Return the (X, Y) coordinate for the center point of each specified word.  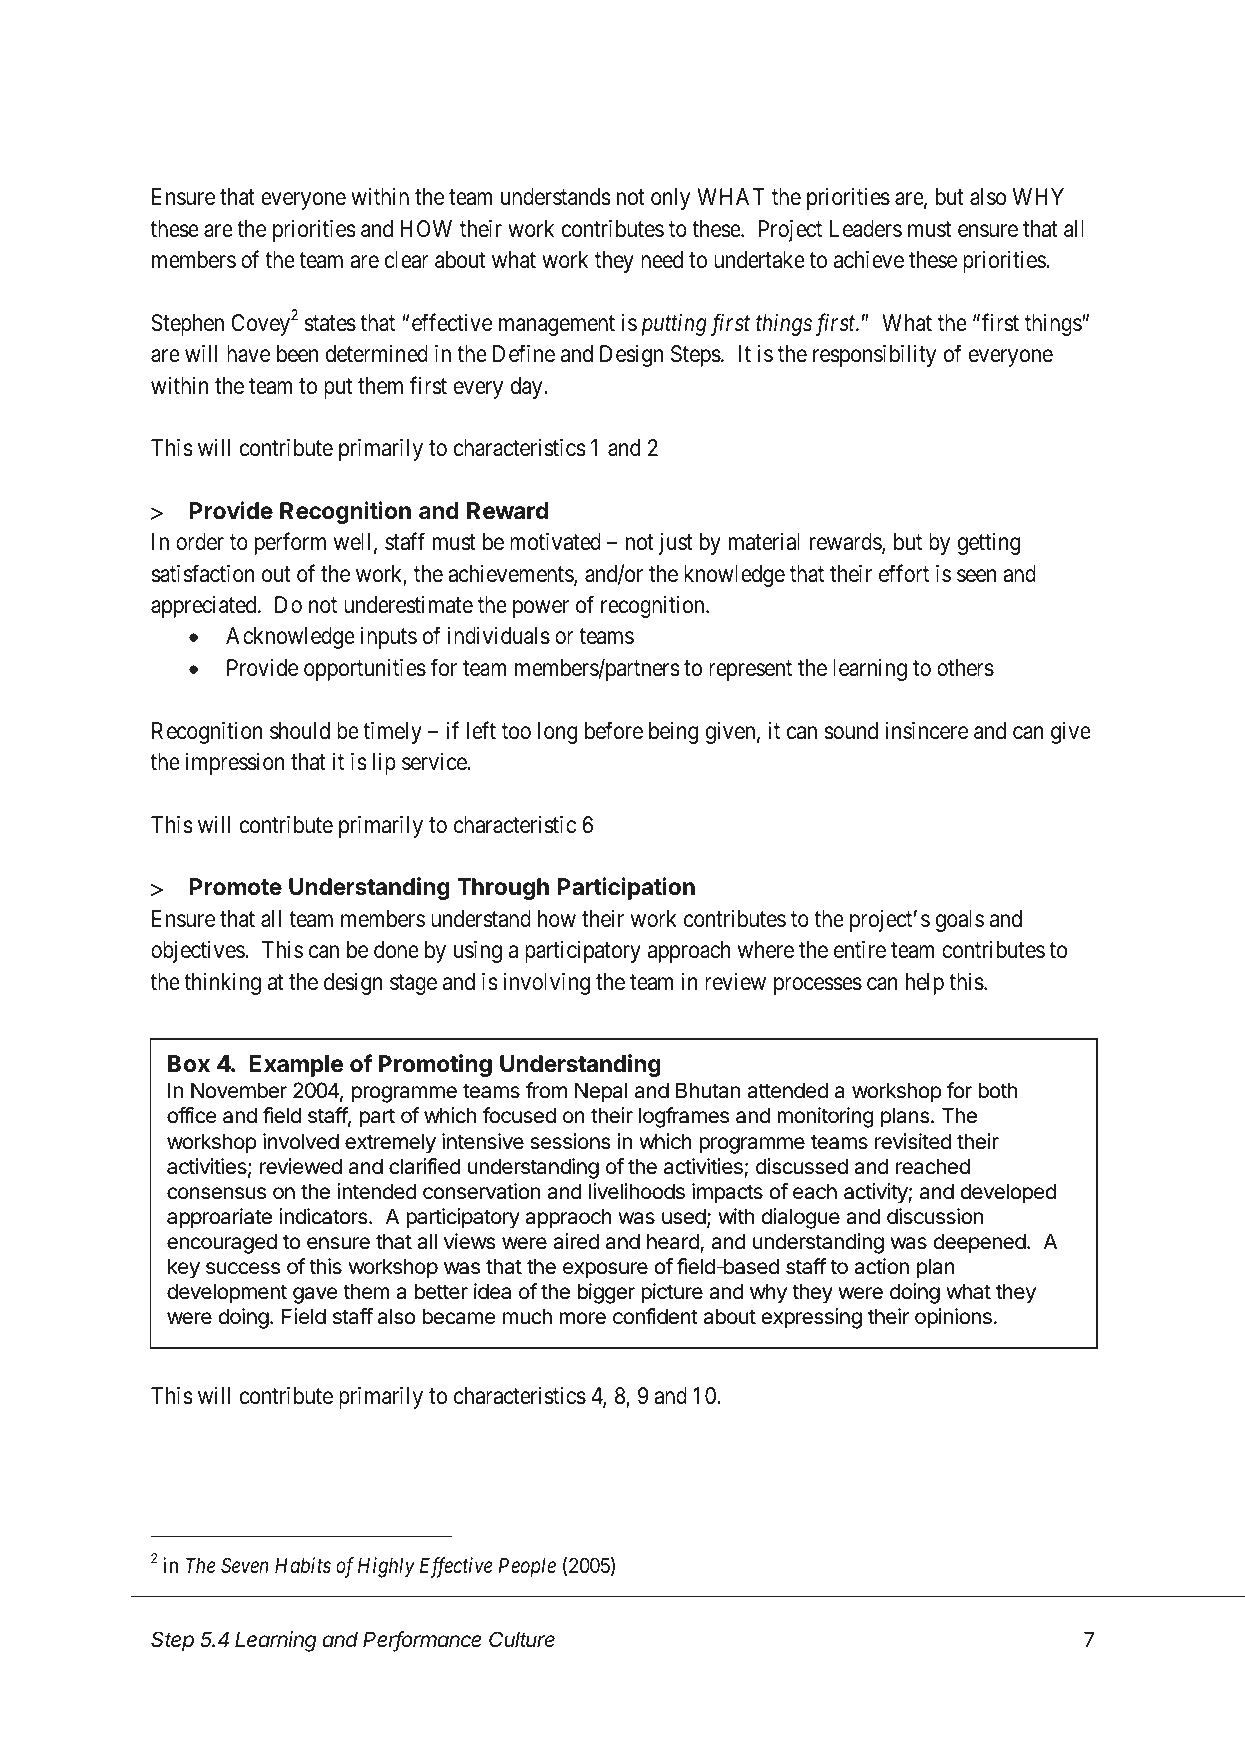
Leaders (865, 229)
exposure (605, 1270)
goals (960, 921)
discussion (935, 1216)
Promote (235, 887)
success (243, 1268)
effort (904, 573)
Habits (303, 1565)
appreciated (205, 607)
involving (546, 984)
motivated (555, 542)
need (662, 260)
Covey (260, 325)
